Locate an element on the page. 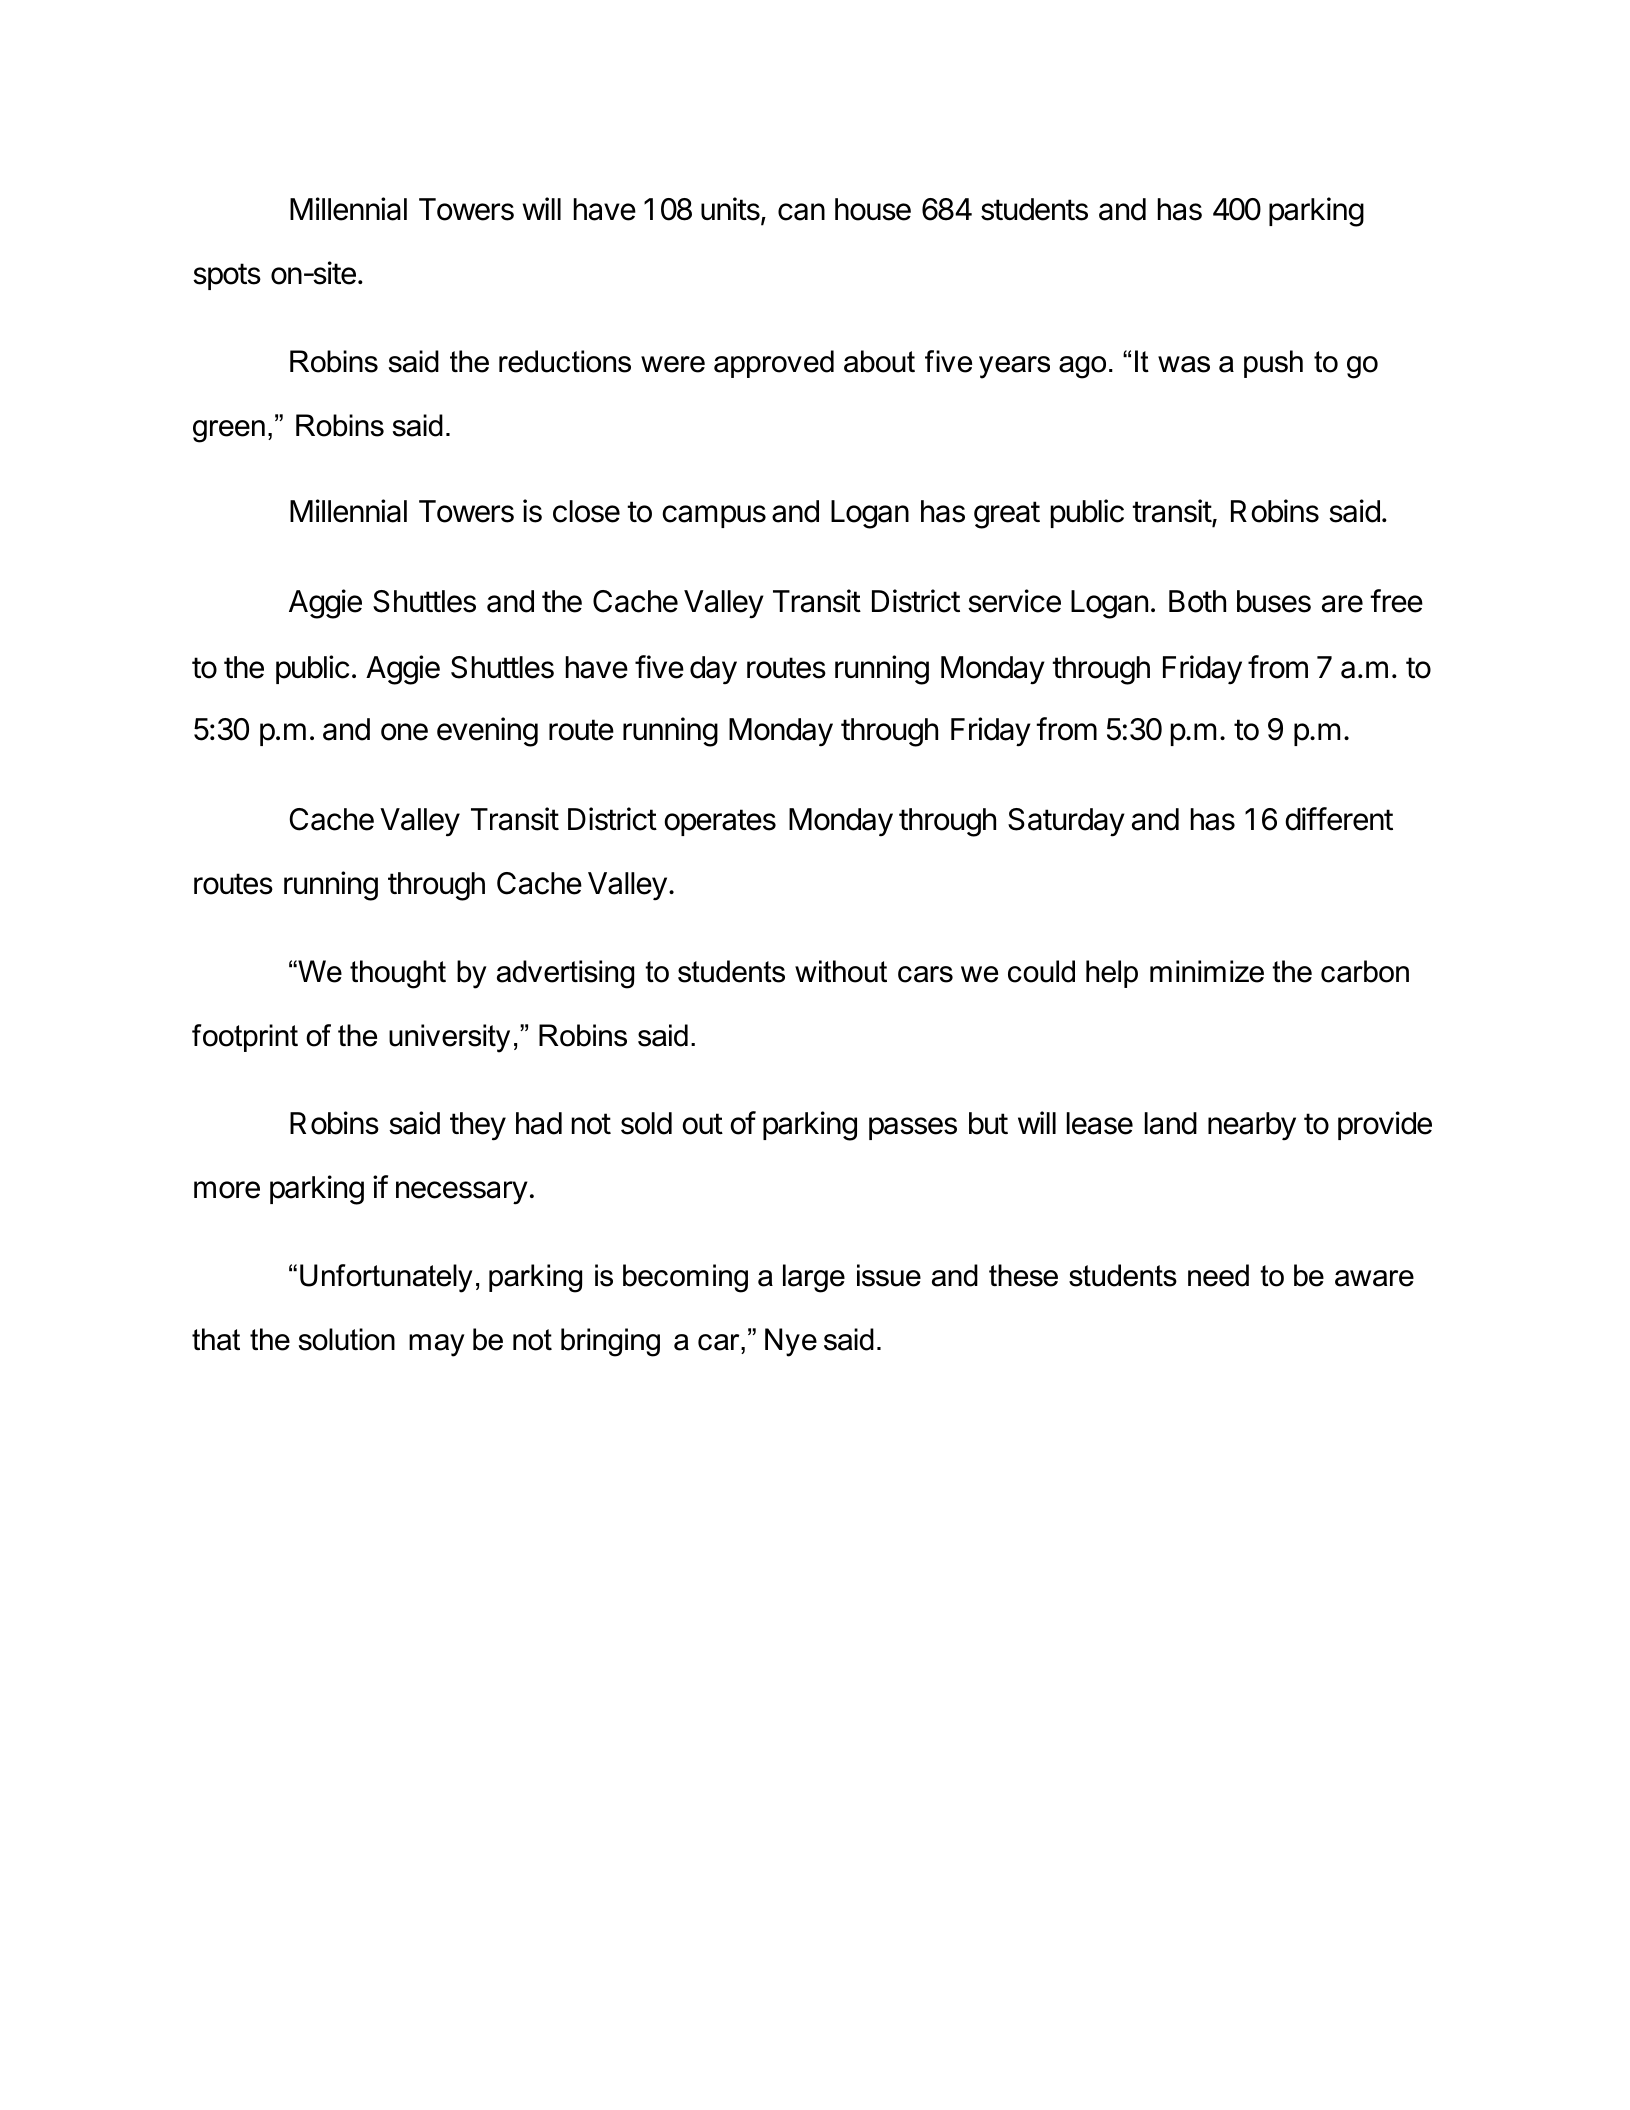 This document has width=1630, height=2110. operates is located at coordinates (720, 822).
